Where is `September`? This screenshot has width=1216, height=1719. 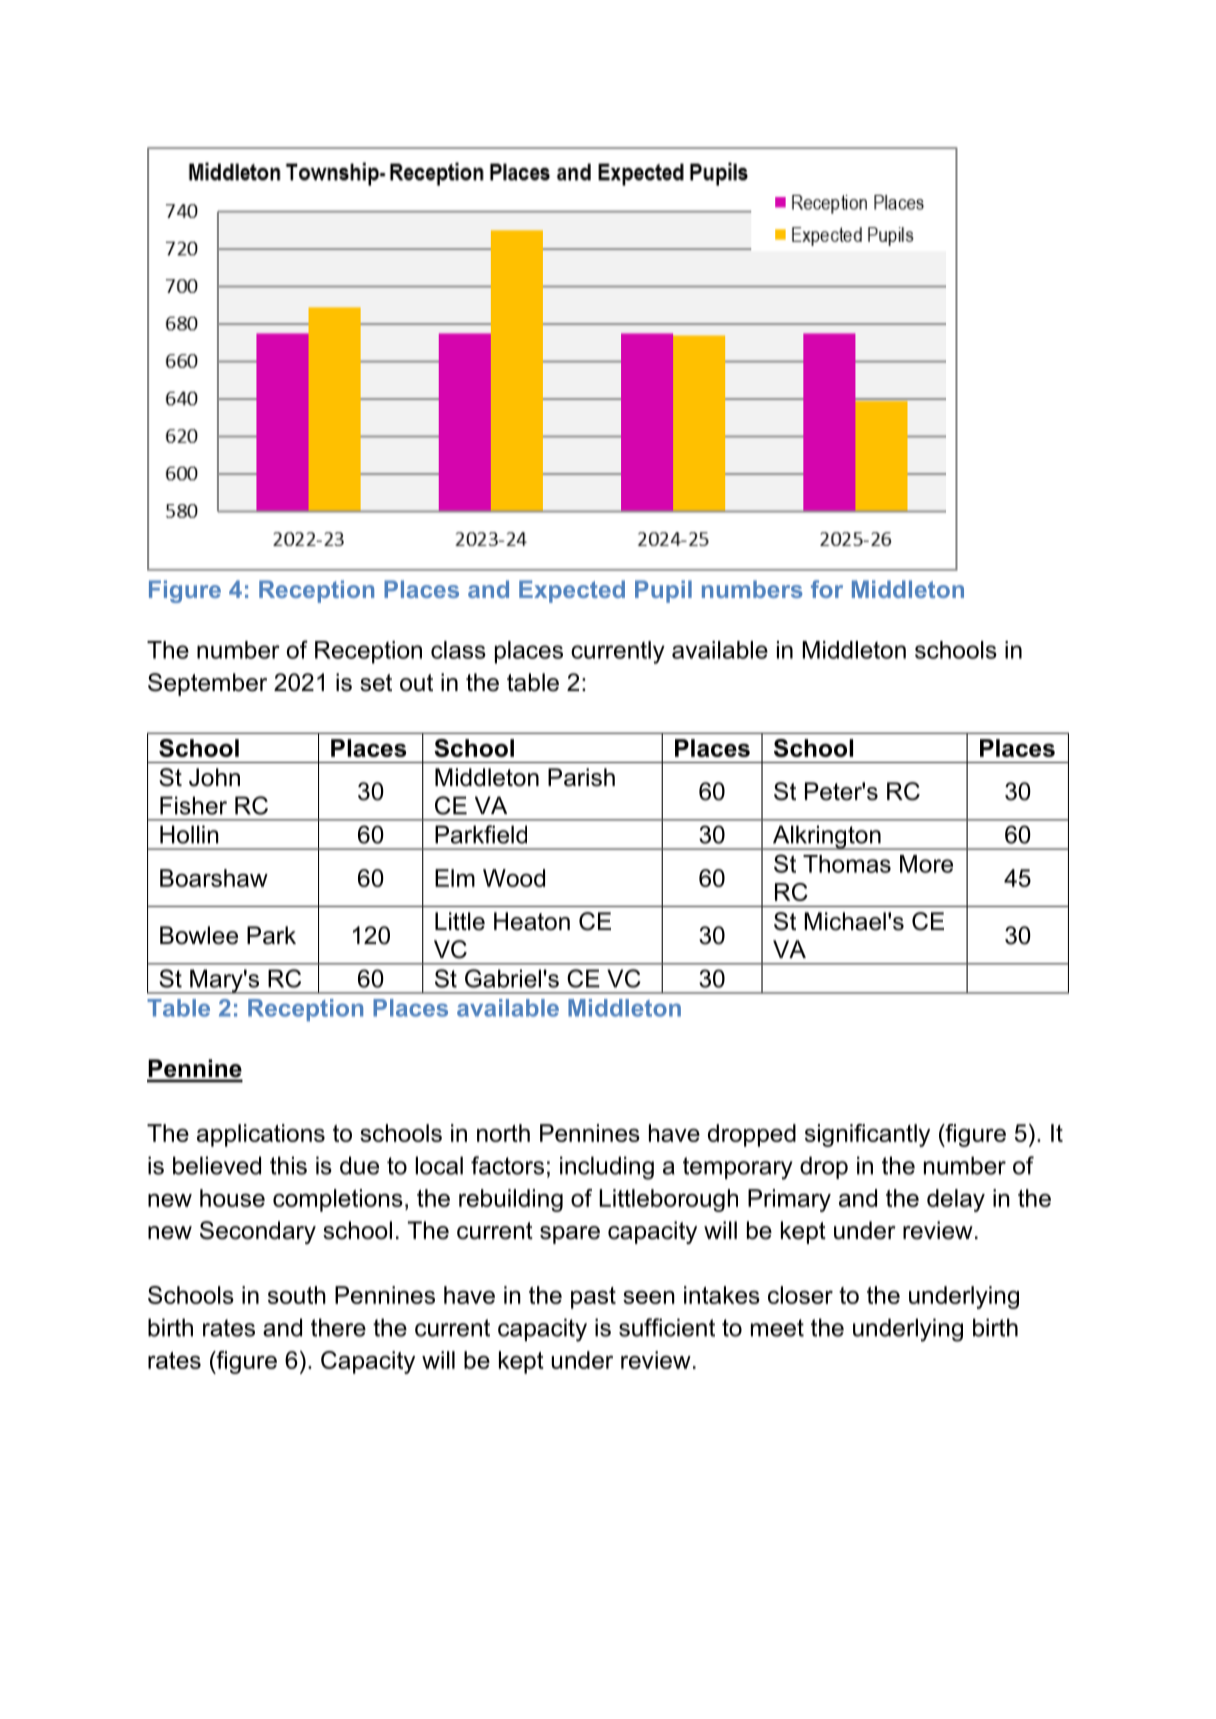 September is located at coordinates (207, 684).
